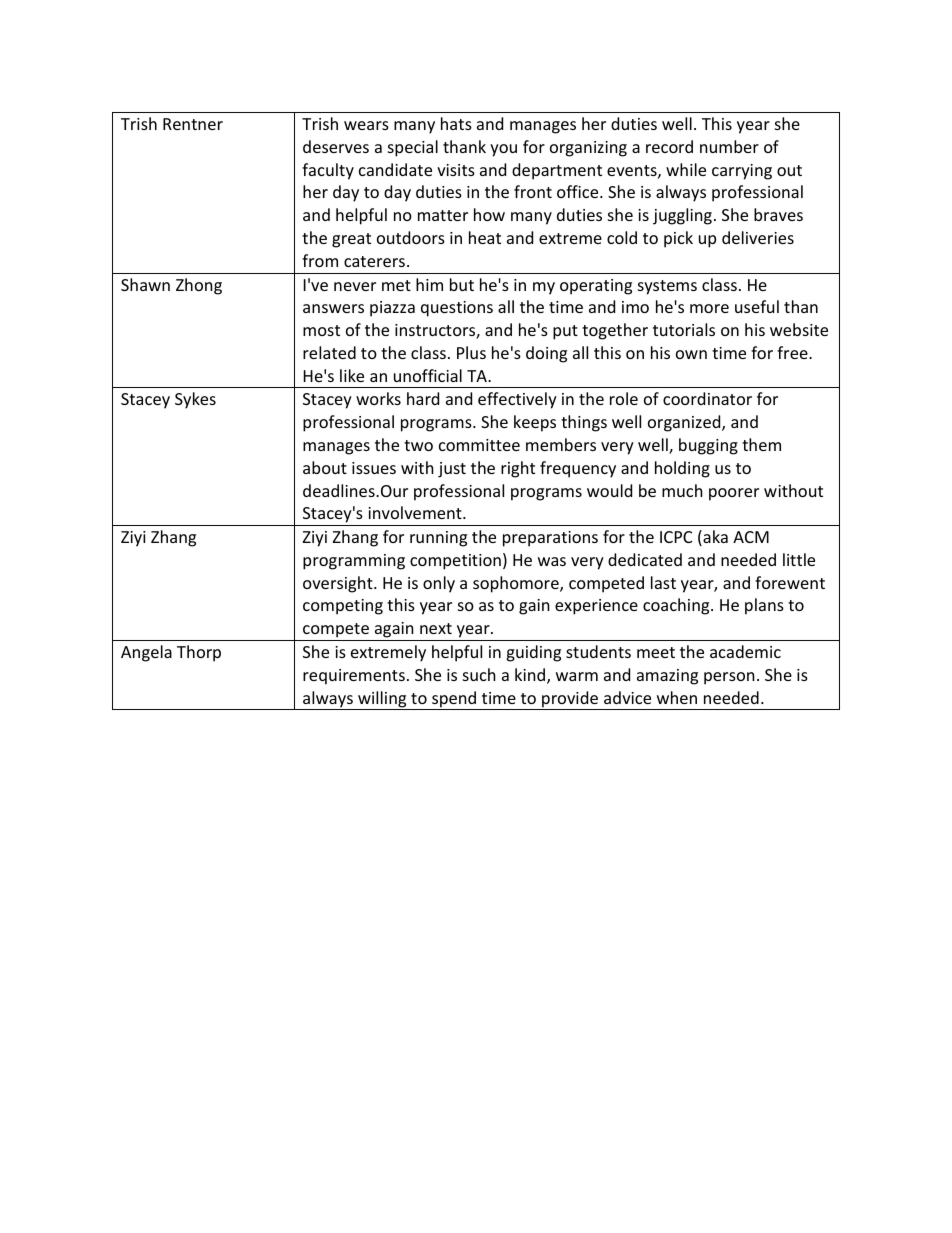  Describe the element at coordinates (707, 398) in the page. I see `coordinator` at that location.
